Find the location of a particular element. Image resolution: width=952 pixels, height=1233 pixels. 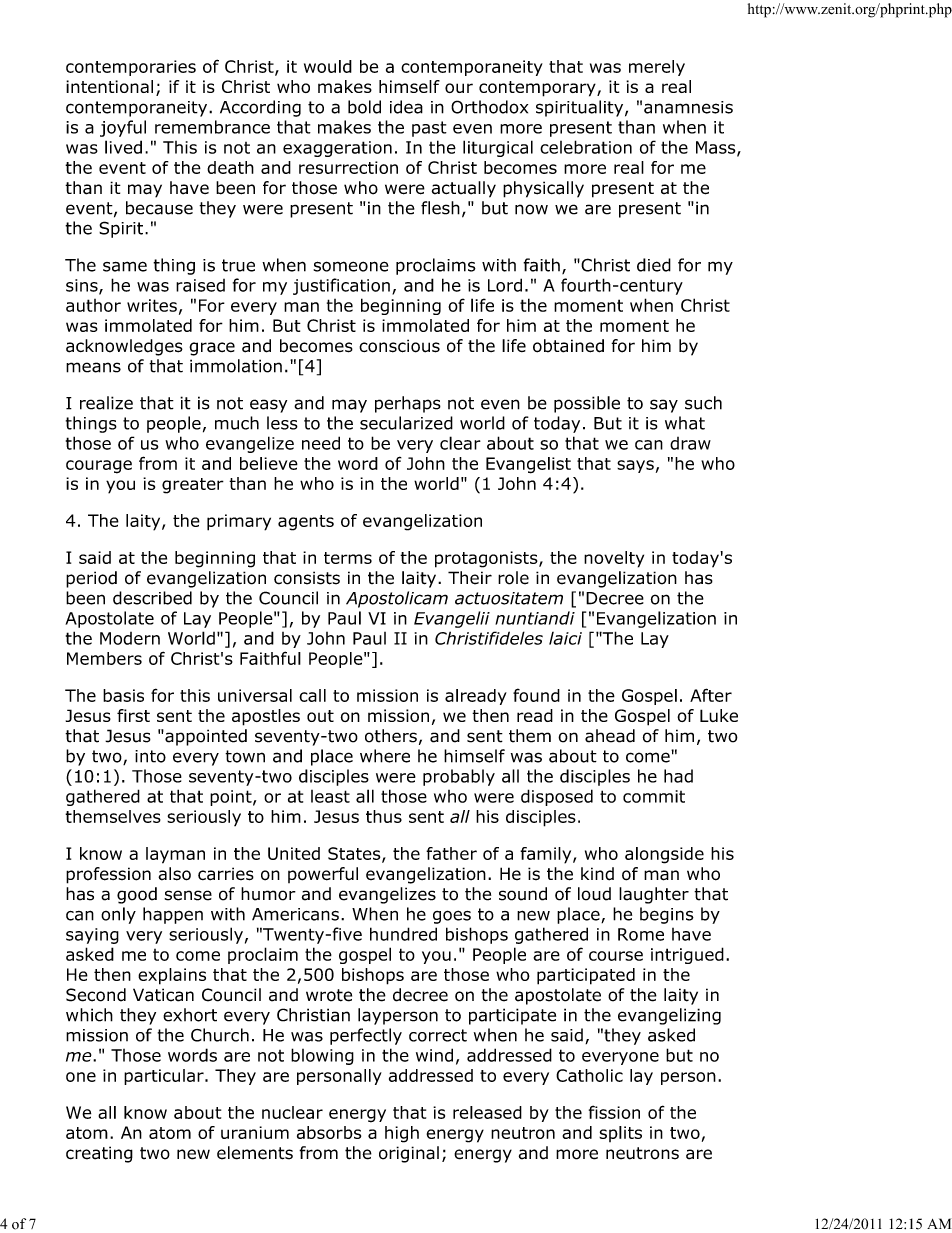

idea is located at coordinates (406, 107).
